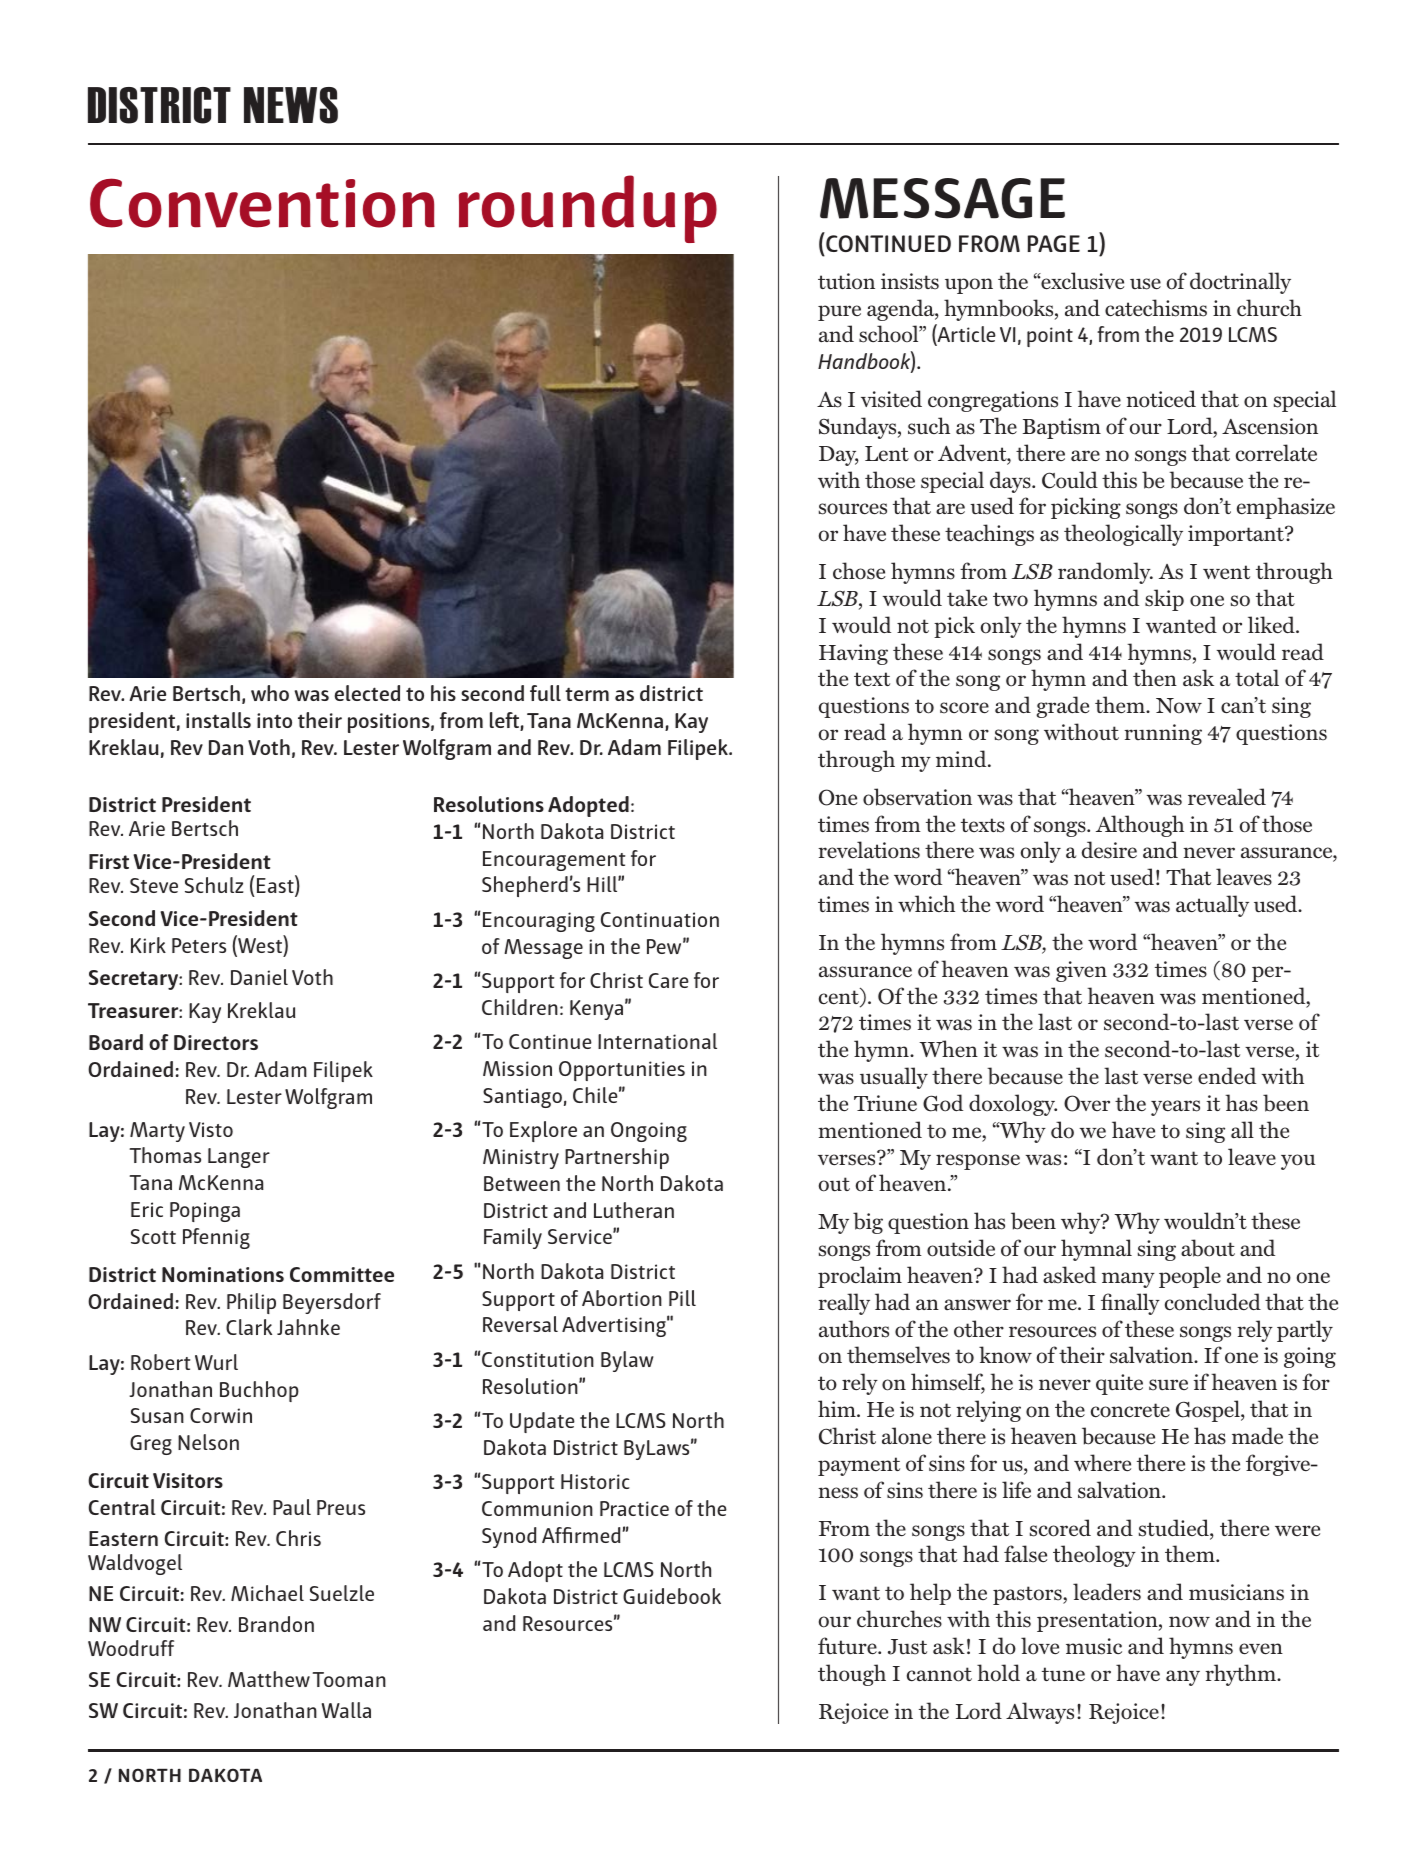 The image size is (1427, 1856). What do you see at coordinates (1053, 243) in the document?
I see `PAGE` at bounding box center [1053, 243].
